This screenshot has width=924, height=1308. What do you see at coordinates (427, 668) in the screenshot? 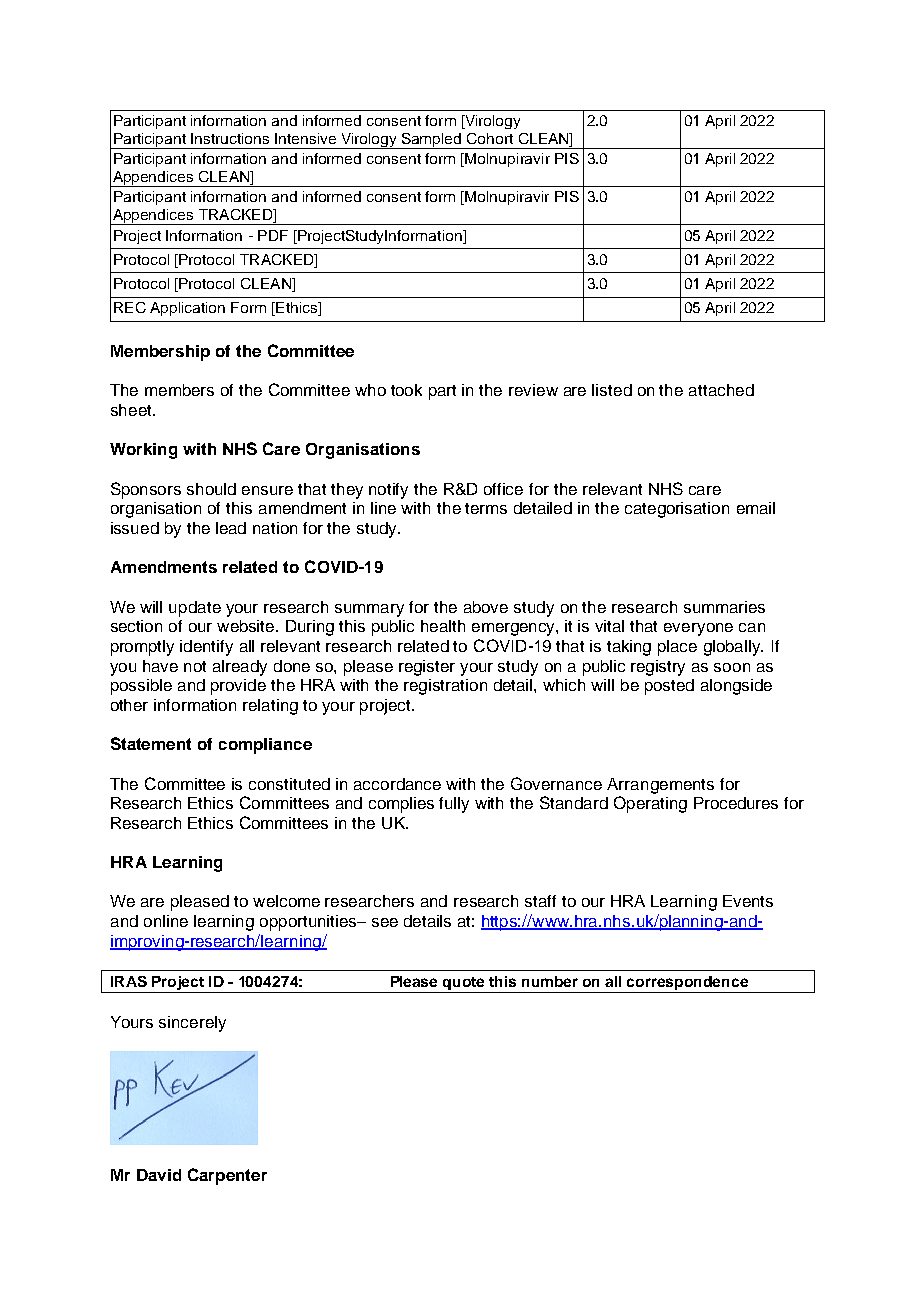
I see `register` at bounding box center [427, 668].
